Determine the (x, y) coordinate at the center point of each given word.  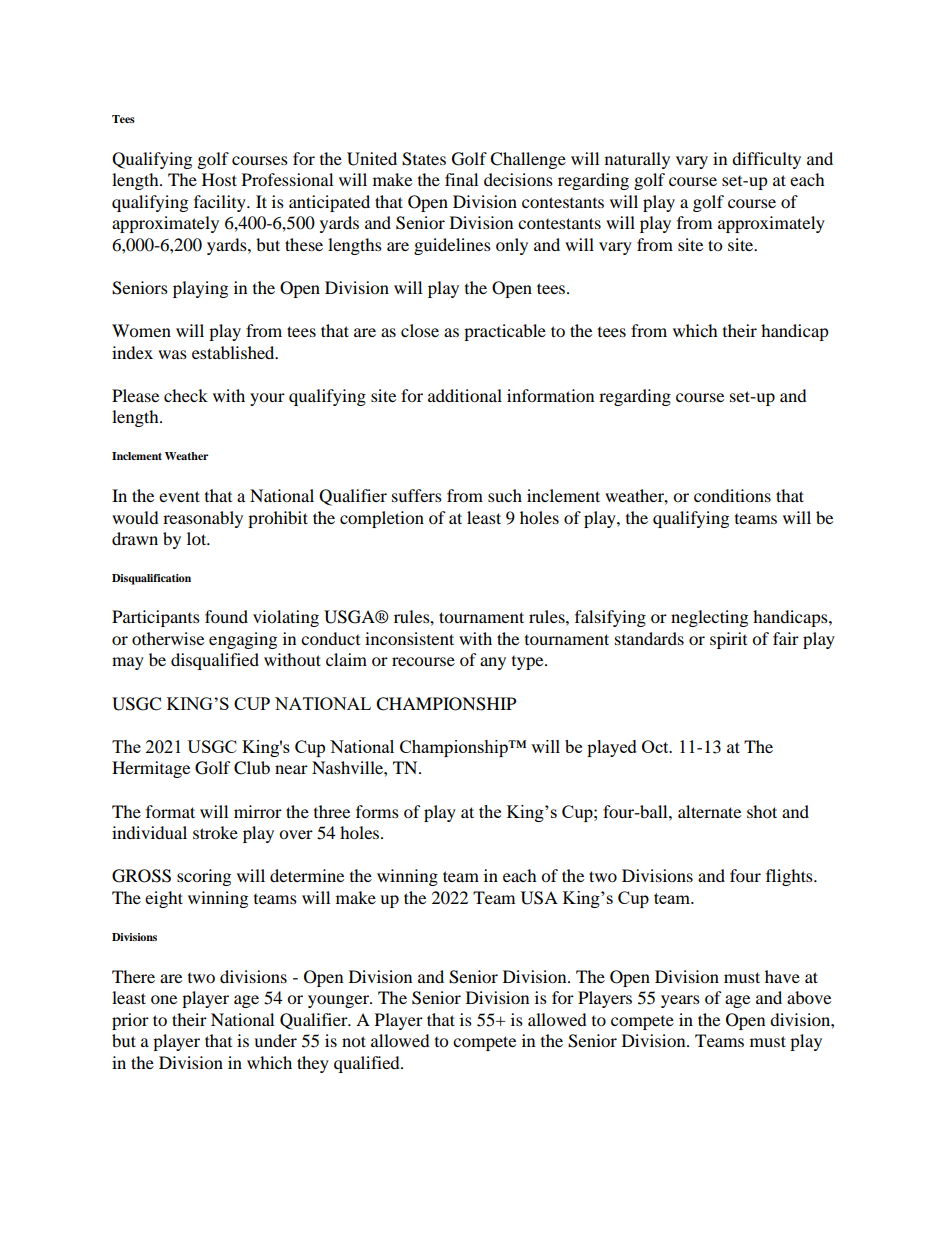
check (186, 395)
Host (219, 179)
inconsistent (409, 638)
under (275, 1040)
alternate (709, 811)
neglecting (709, 618)
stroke (215, 832)
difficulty (766, 160)
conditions (732, 495)
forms (377, 811)
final (461, 179)
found (226, 616)
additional (465, 395)
